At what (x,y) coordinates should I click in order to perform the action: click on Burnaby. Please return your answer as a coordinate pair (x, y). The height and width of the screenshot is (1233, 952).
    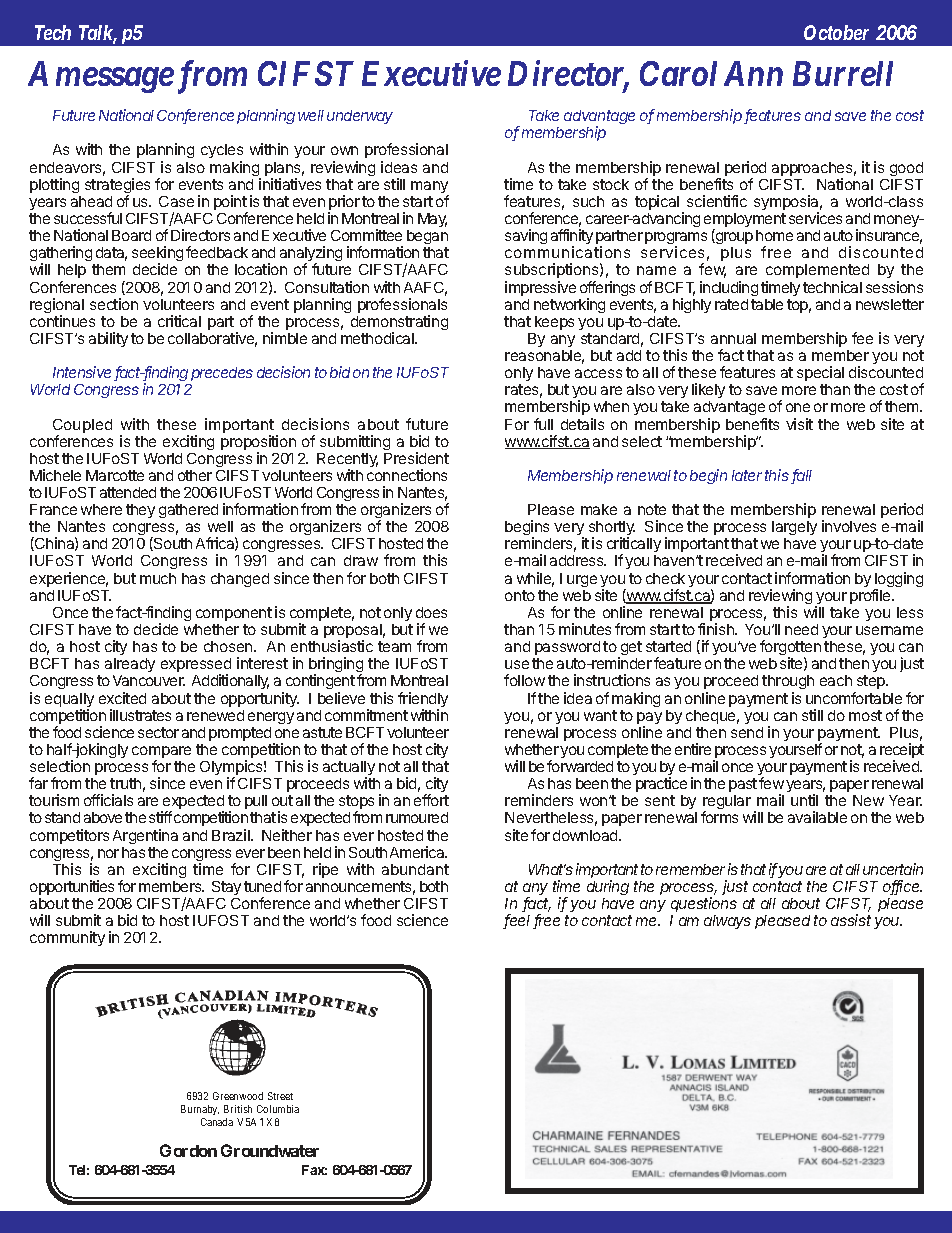
    Looking at the image, I should click on (200, 1110).
